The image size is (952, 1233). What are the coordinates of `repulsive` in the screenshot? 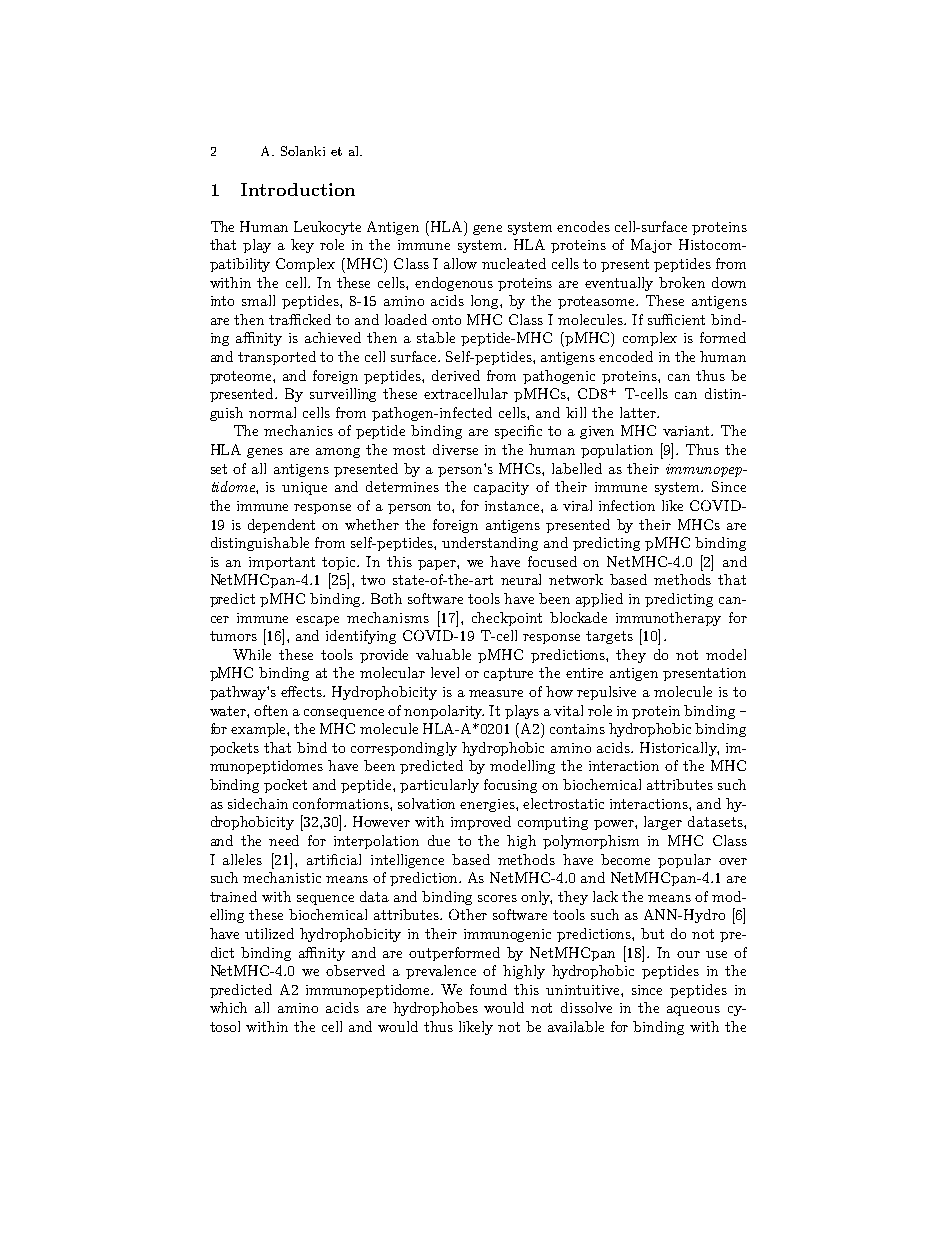 It's located at (606, 693).
